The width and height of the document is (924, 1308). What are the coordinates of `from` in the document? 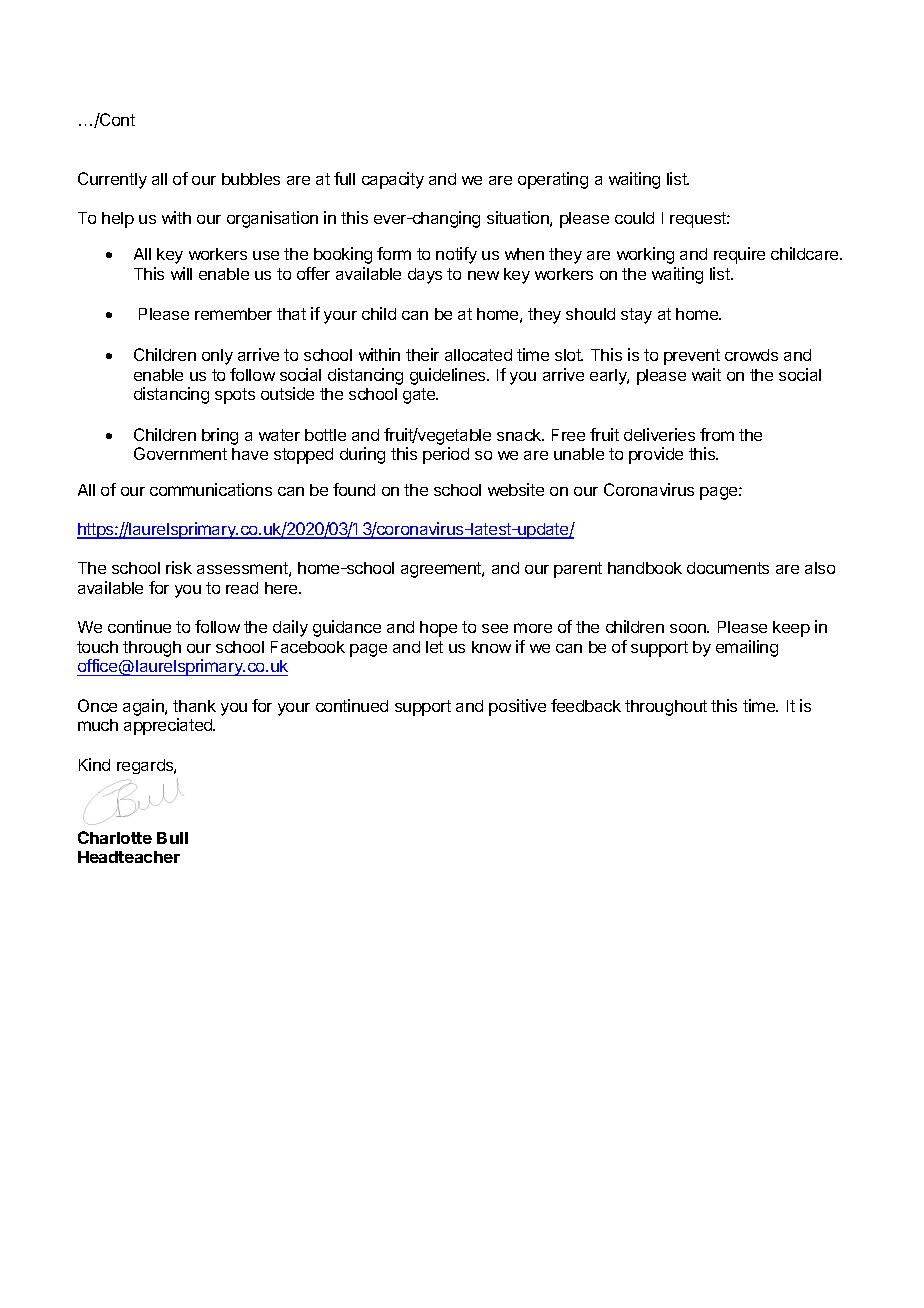 It's located at (717, 434).
